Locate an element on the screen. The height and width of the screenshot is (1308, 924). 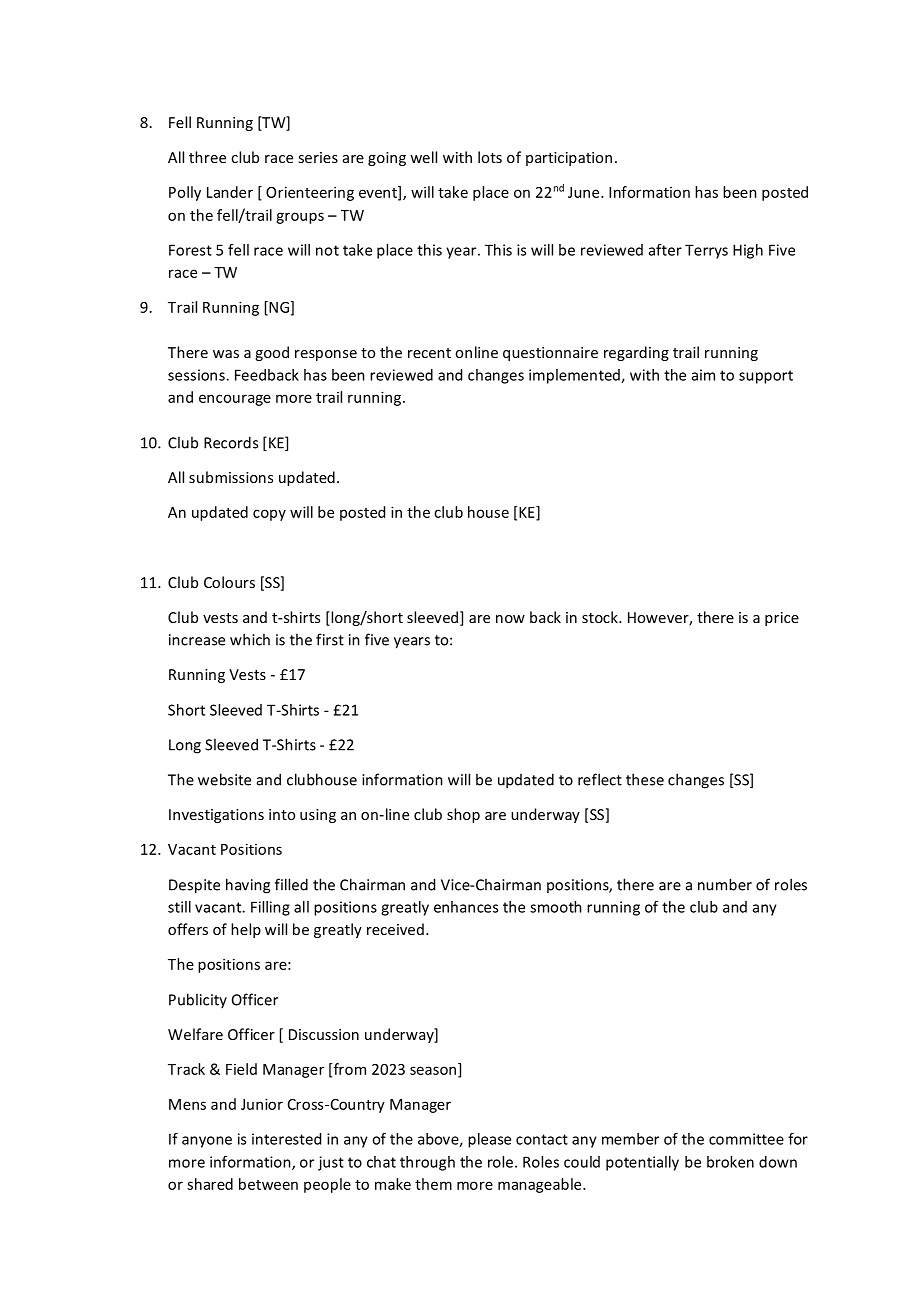
now is located at coordinates (510, 619).
